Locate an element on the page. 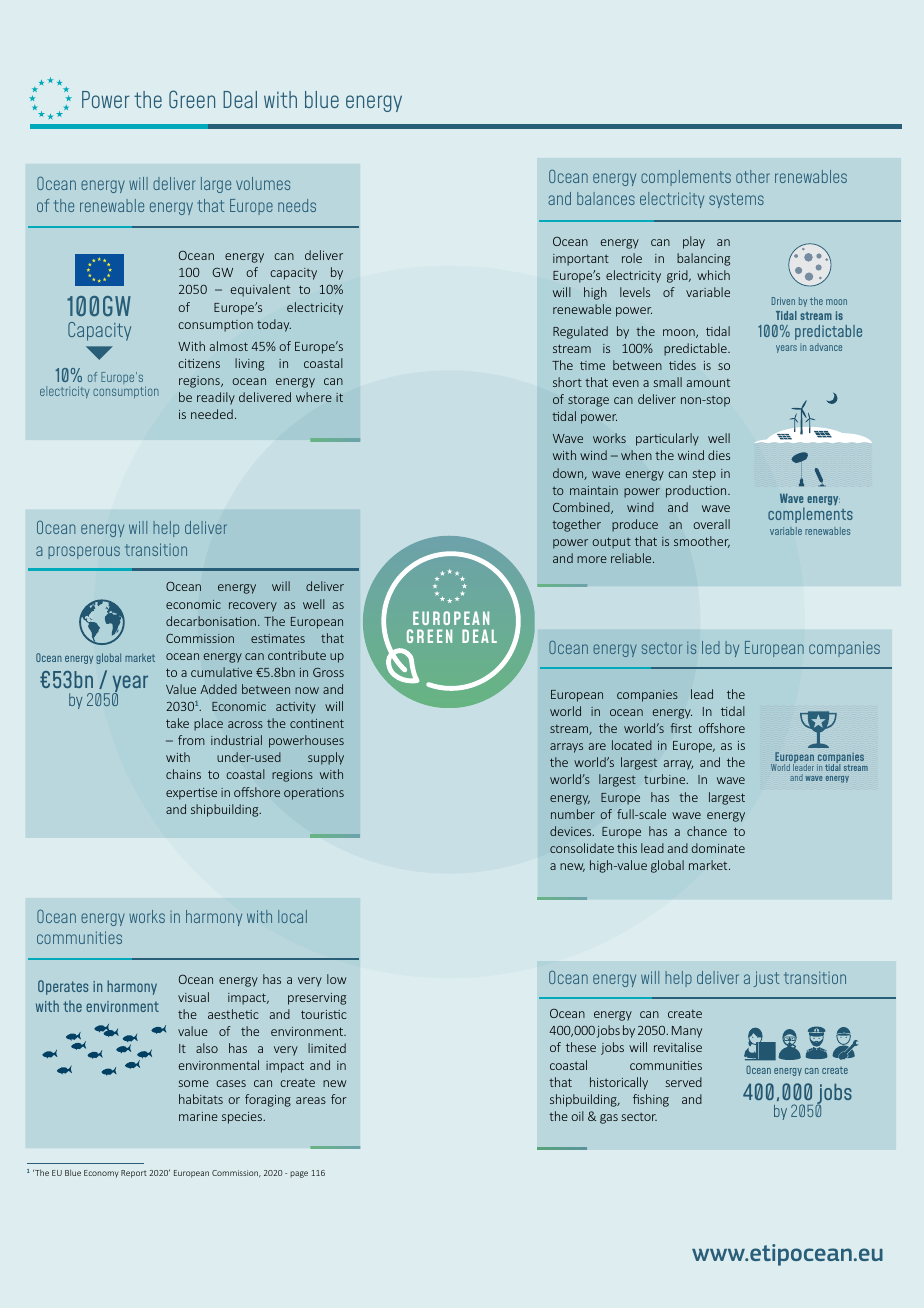 This page has height=1308, width=924. Report is located at coordinates (134, 1174).
